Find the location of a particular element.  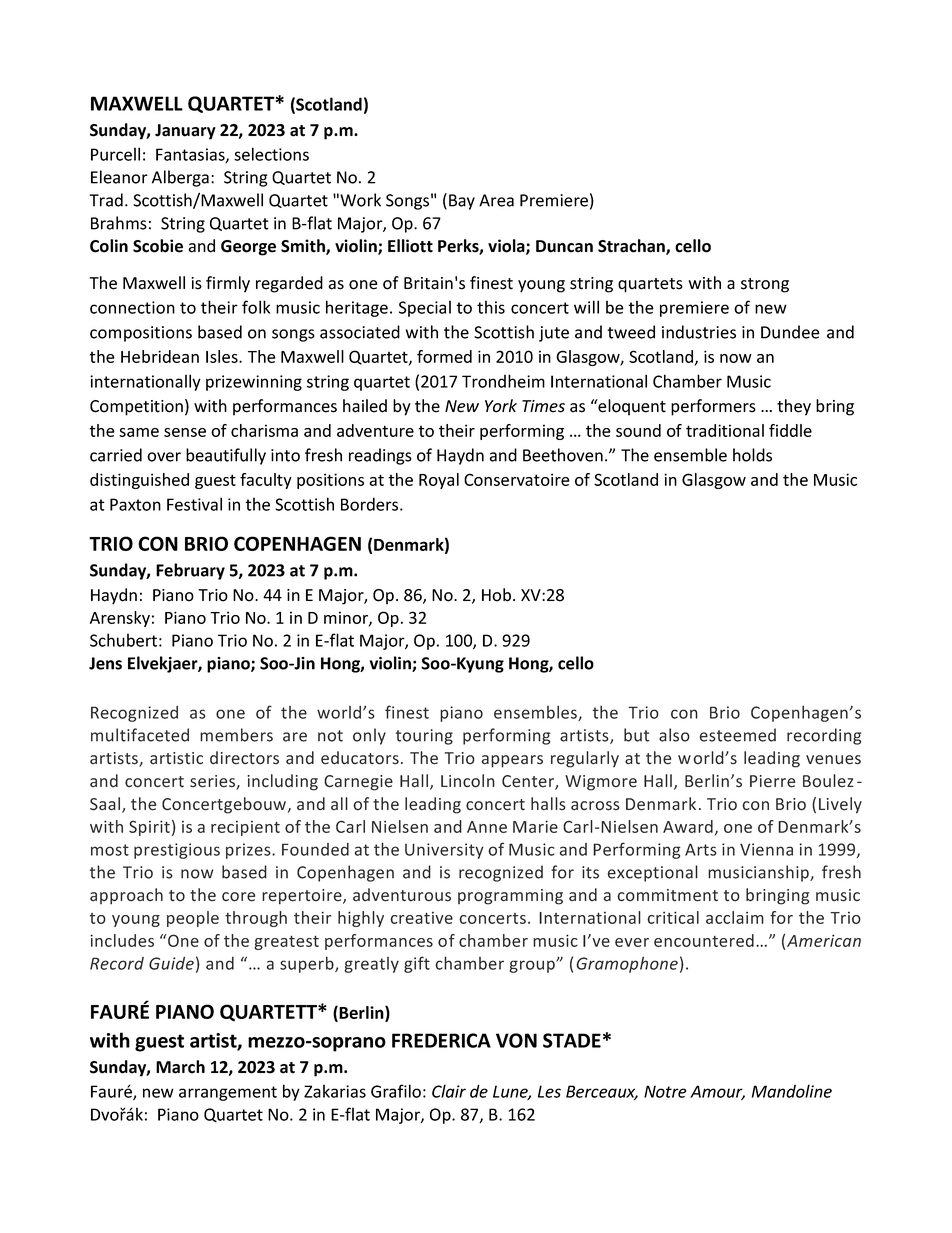

esteemed is located at coordinates (738, 735).
